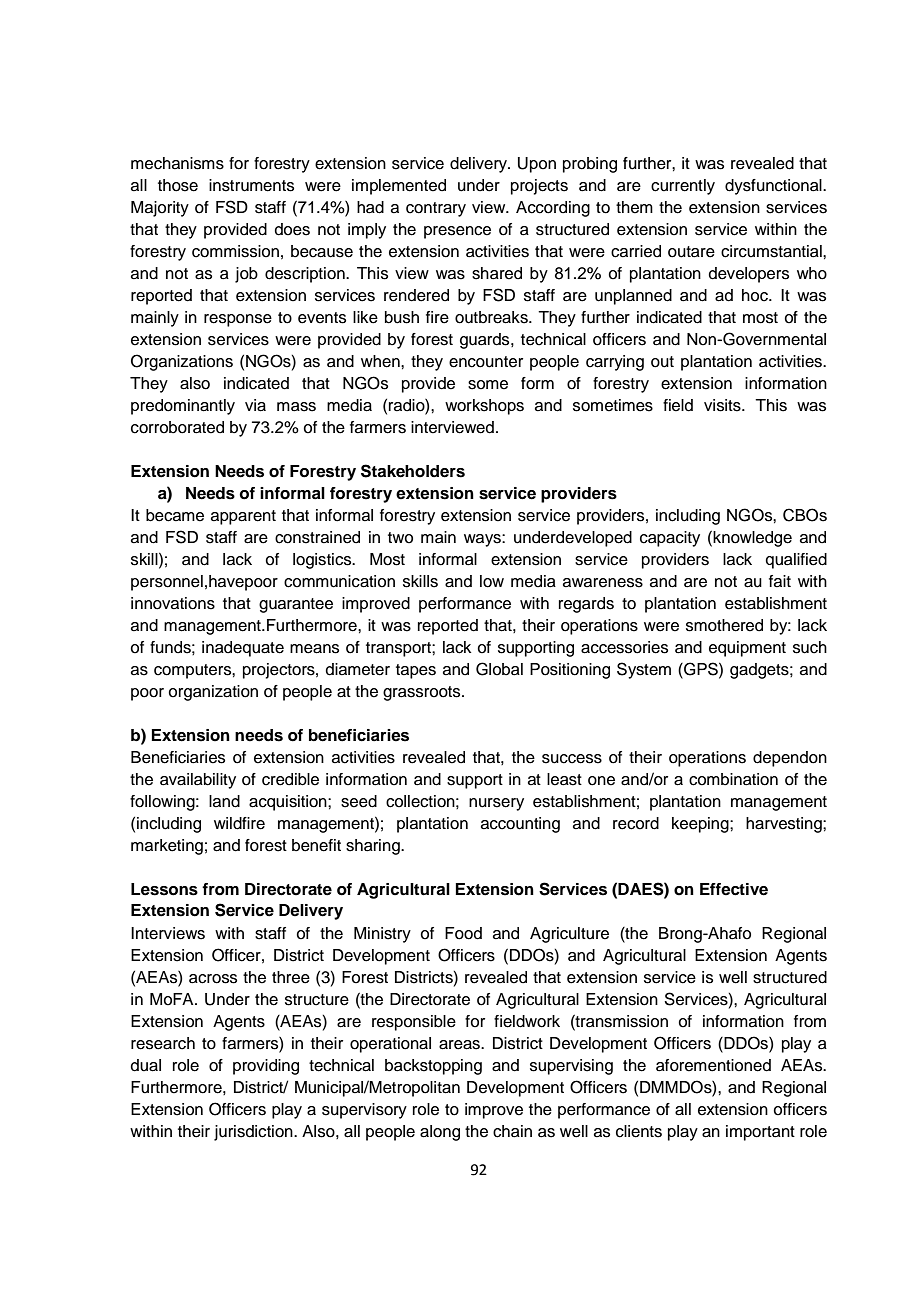 This screenshot has width=924, height=1308. I want to click on fait, so click(780, 581).
